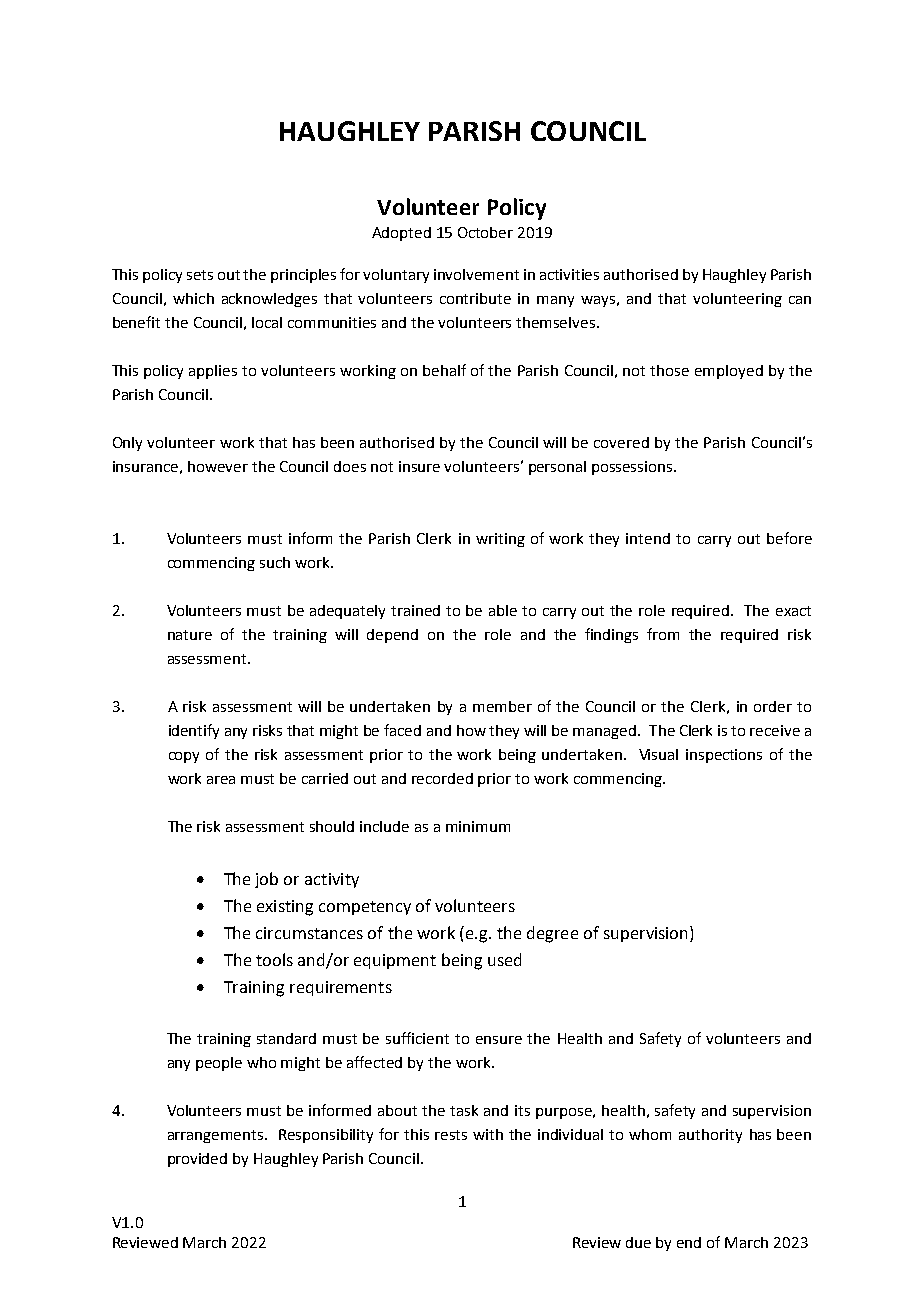 The image size is (924, 1308). I want to click on people, so click(219, 1064).
